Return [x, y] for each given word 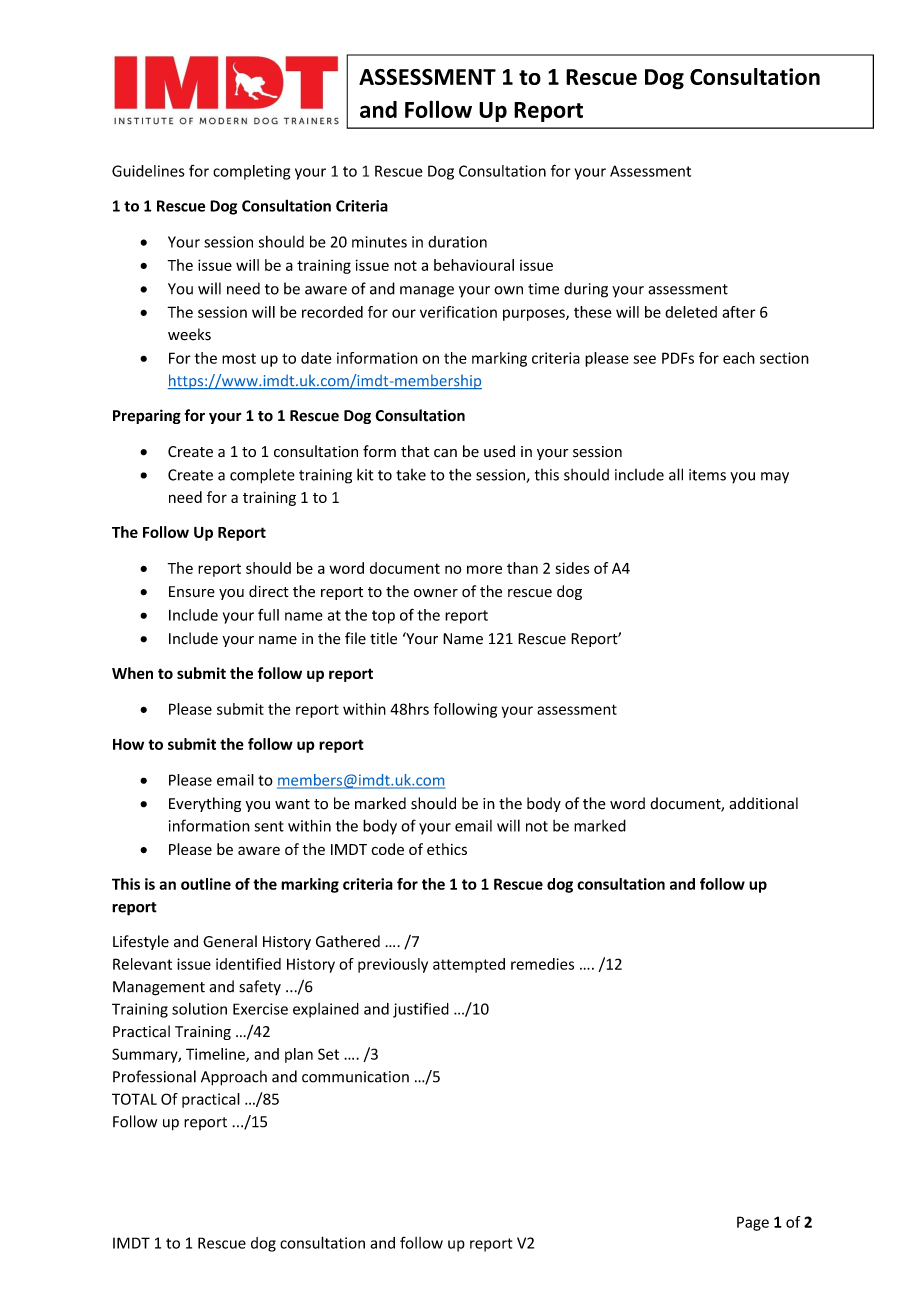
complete [262, 476]
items [707, 475]
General [230, 941]
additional [763, 803]
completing [251, 172]
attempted [469, 965]
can [445, 453]
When [132, 673]
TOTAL [134, 1099]
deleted [691, 312]
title [383, 638]
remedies [542, 964]
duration [457, 242]
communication [355, 1077]
